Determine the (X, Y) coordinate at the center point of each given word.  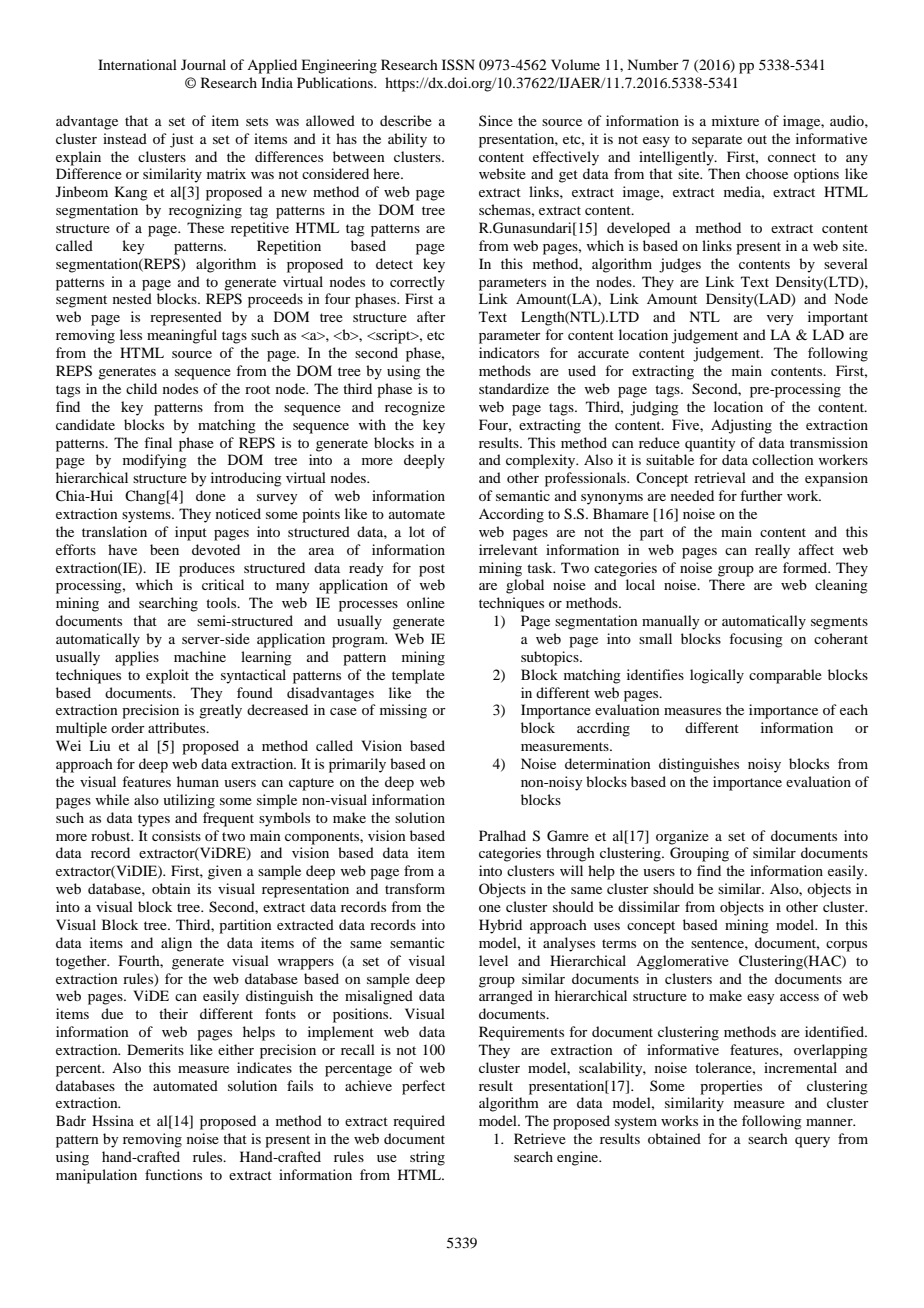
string (427, 1158)
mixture (735, 120)
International (137, 64)
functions (173, 1174)
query (812, 1142)
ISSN (458, 65)
